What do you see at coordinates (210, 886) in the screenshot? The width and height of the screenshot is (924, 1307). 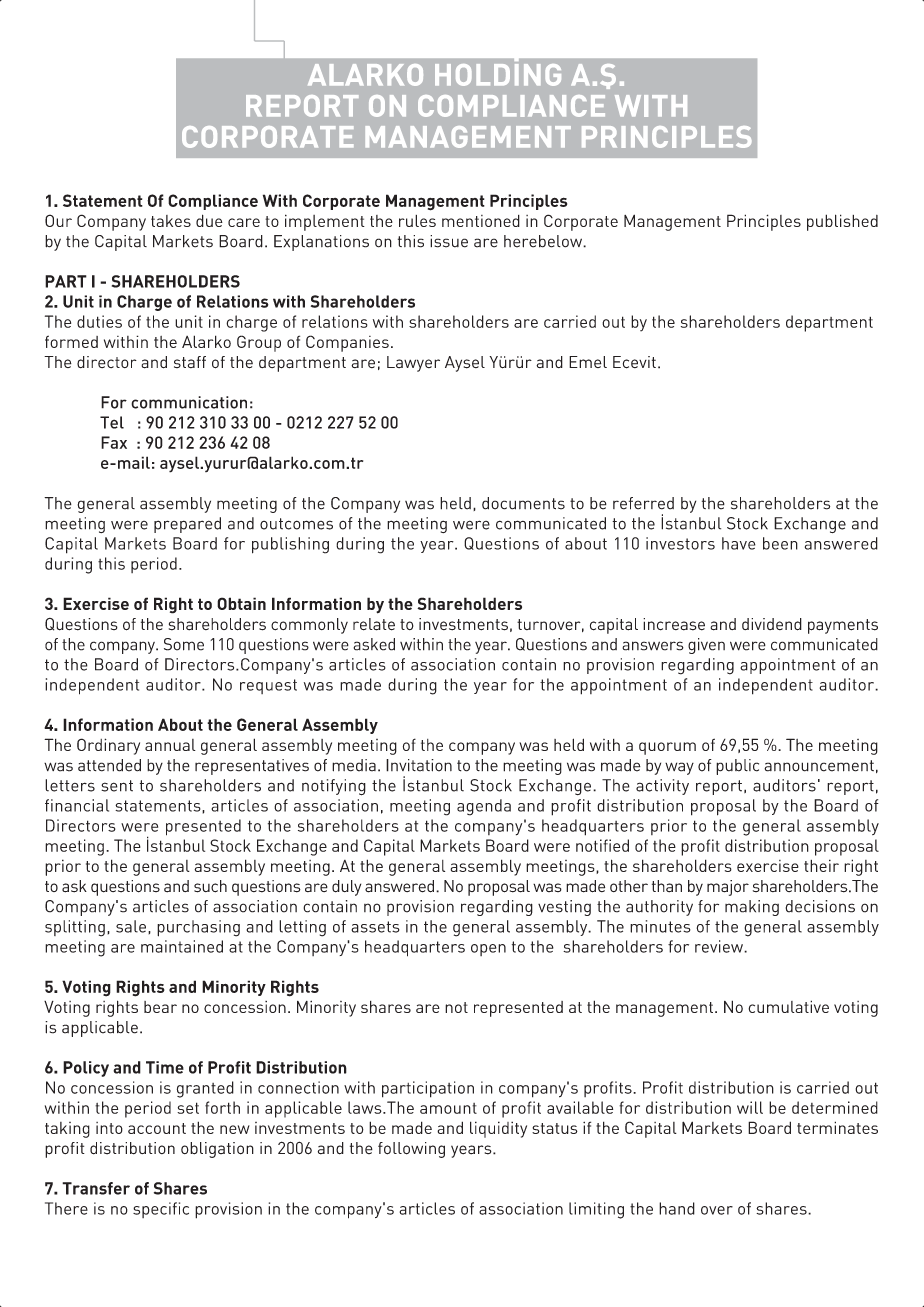 I see `such` at bounding box center [210, 886].
